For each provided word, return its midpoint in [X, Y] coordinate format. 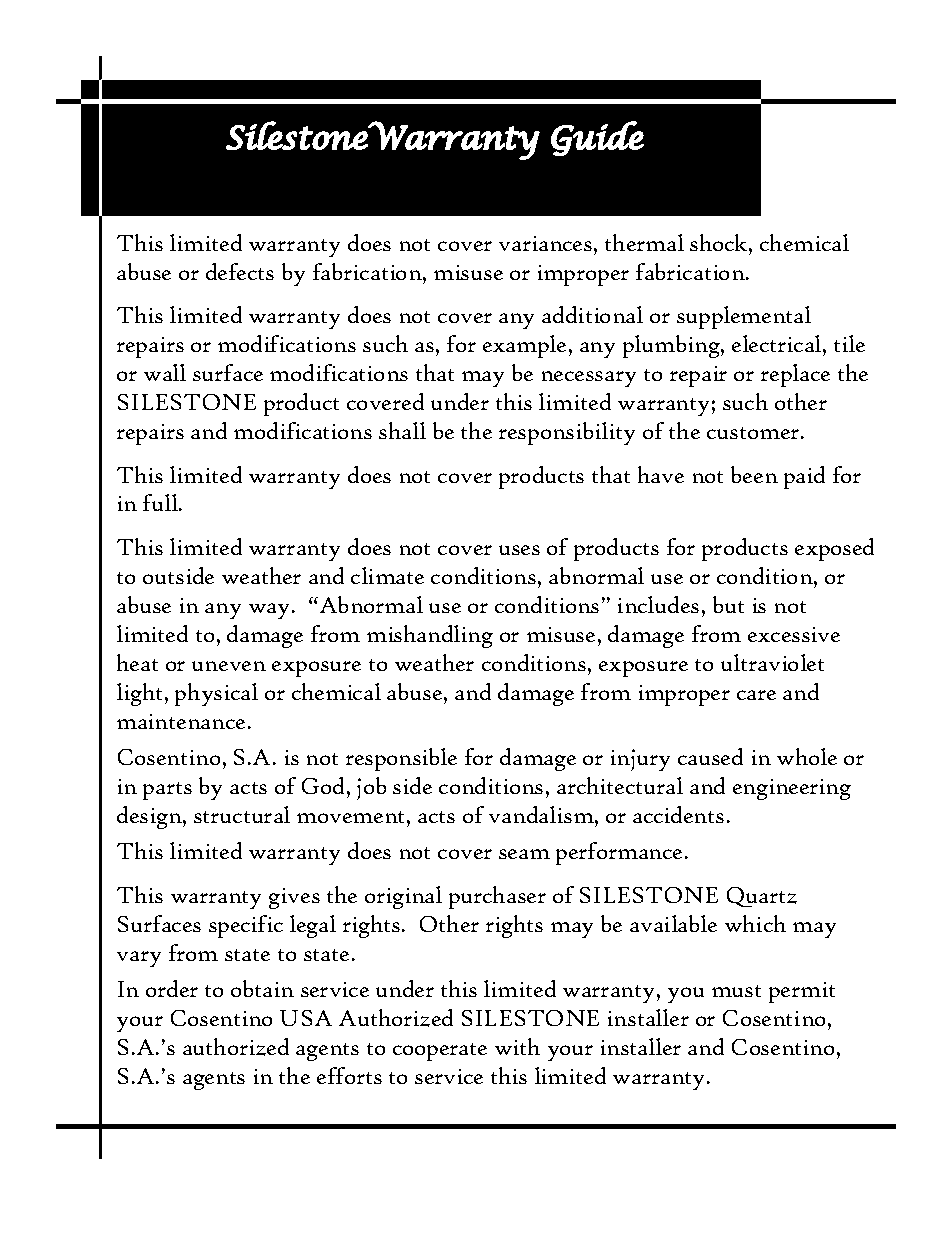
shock [720, 242]
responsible [401, 759]
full [161, 502]
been [754, 474]
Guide [597, 138]
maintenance [181, 721]
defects [240, 271]
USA [306, 1018]
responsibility [567, 433]
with [517, 1046]
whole [807, 756]
